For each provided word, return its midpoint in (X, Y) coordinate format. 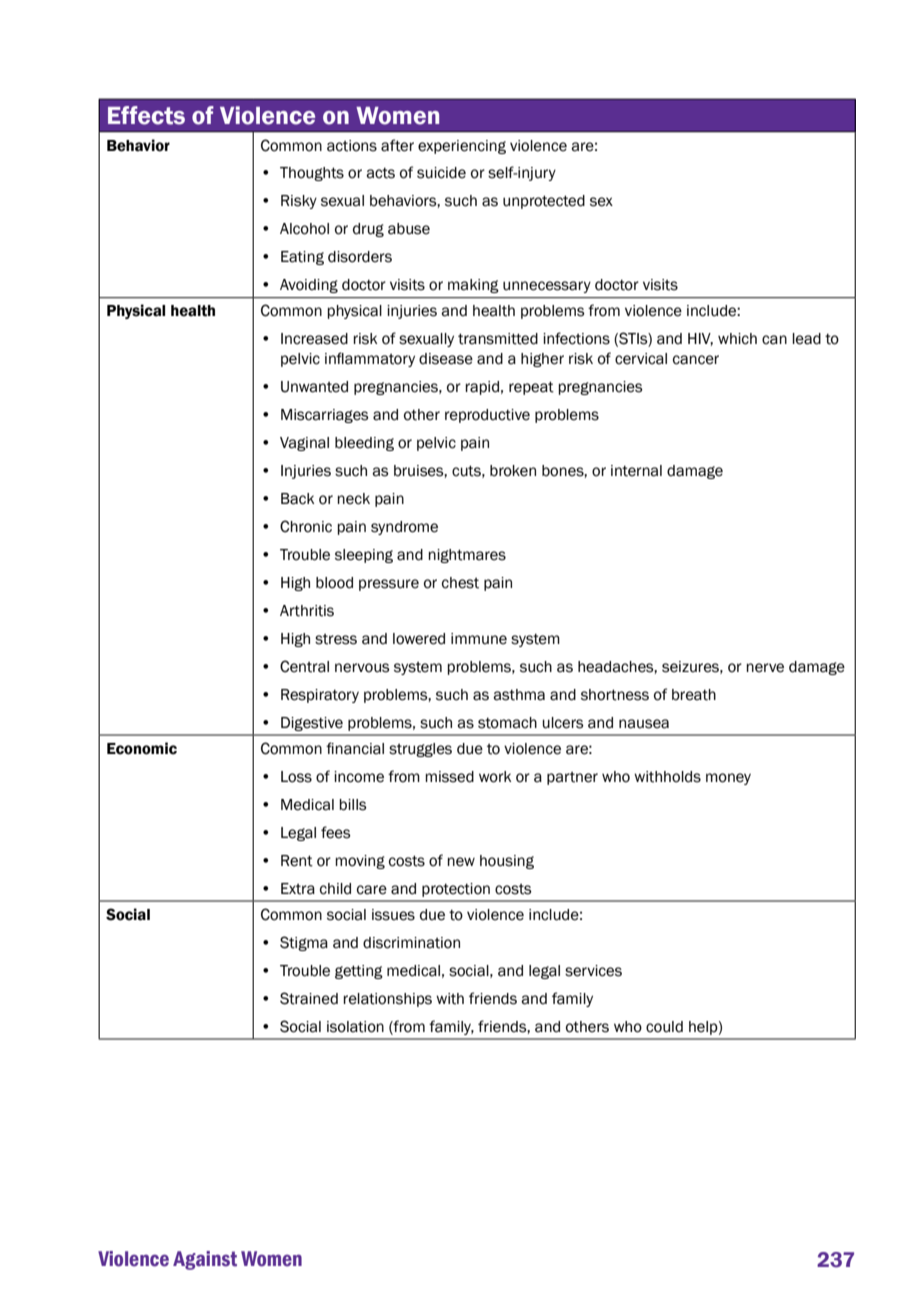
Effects (146, 115)
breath (694, 695)
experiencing (462, 147)
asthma (519, 695)
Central (304, 666)
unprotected (544, 202)
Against (205, 1260)
